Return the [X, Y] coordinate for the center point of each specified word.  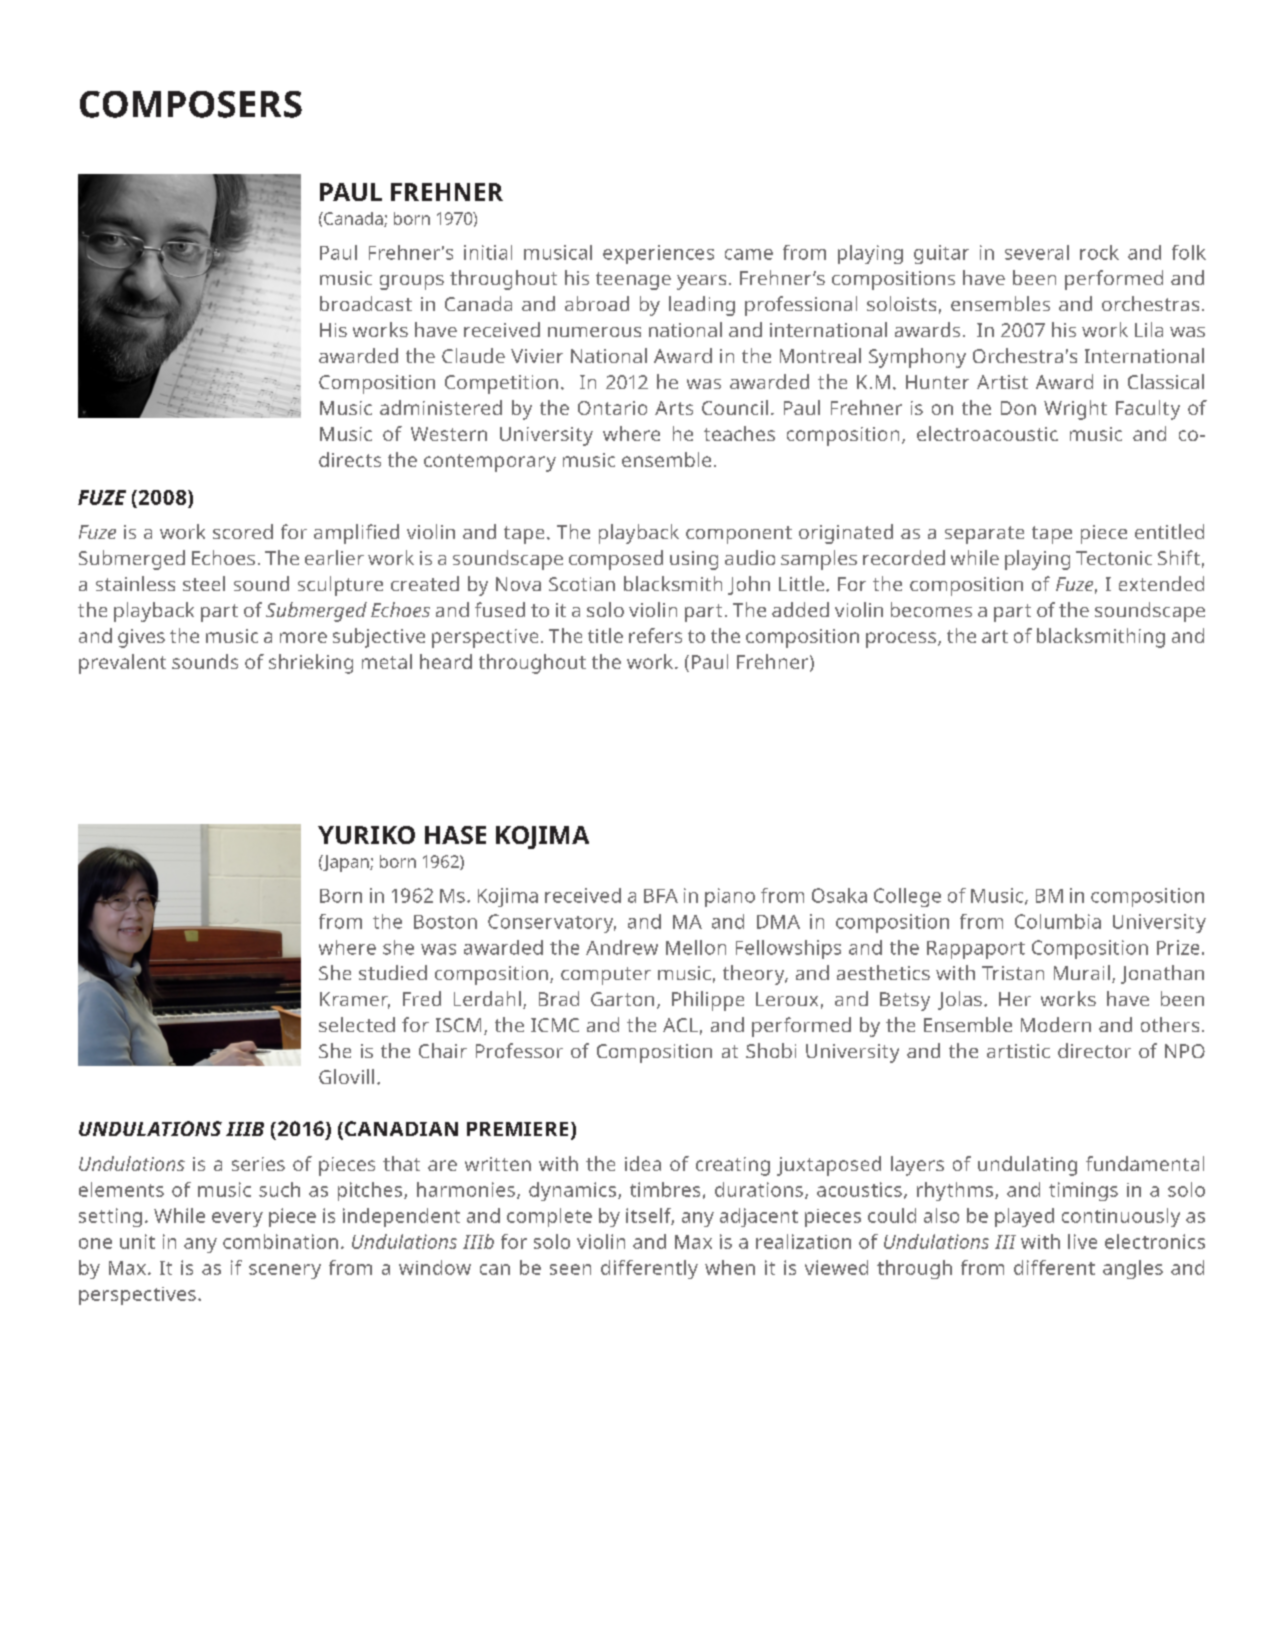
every [237, 1219]
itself [650, 1216]
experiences [658, 254]
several [1037, 252]
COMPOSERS [191, 104]
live [1082, 1241]
